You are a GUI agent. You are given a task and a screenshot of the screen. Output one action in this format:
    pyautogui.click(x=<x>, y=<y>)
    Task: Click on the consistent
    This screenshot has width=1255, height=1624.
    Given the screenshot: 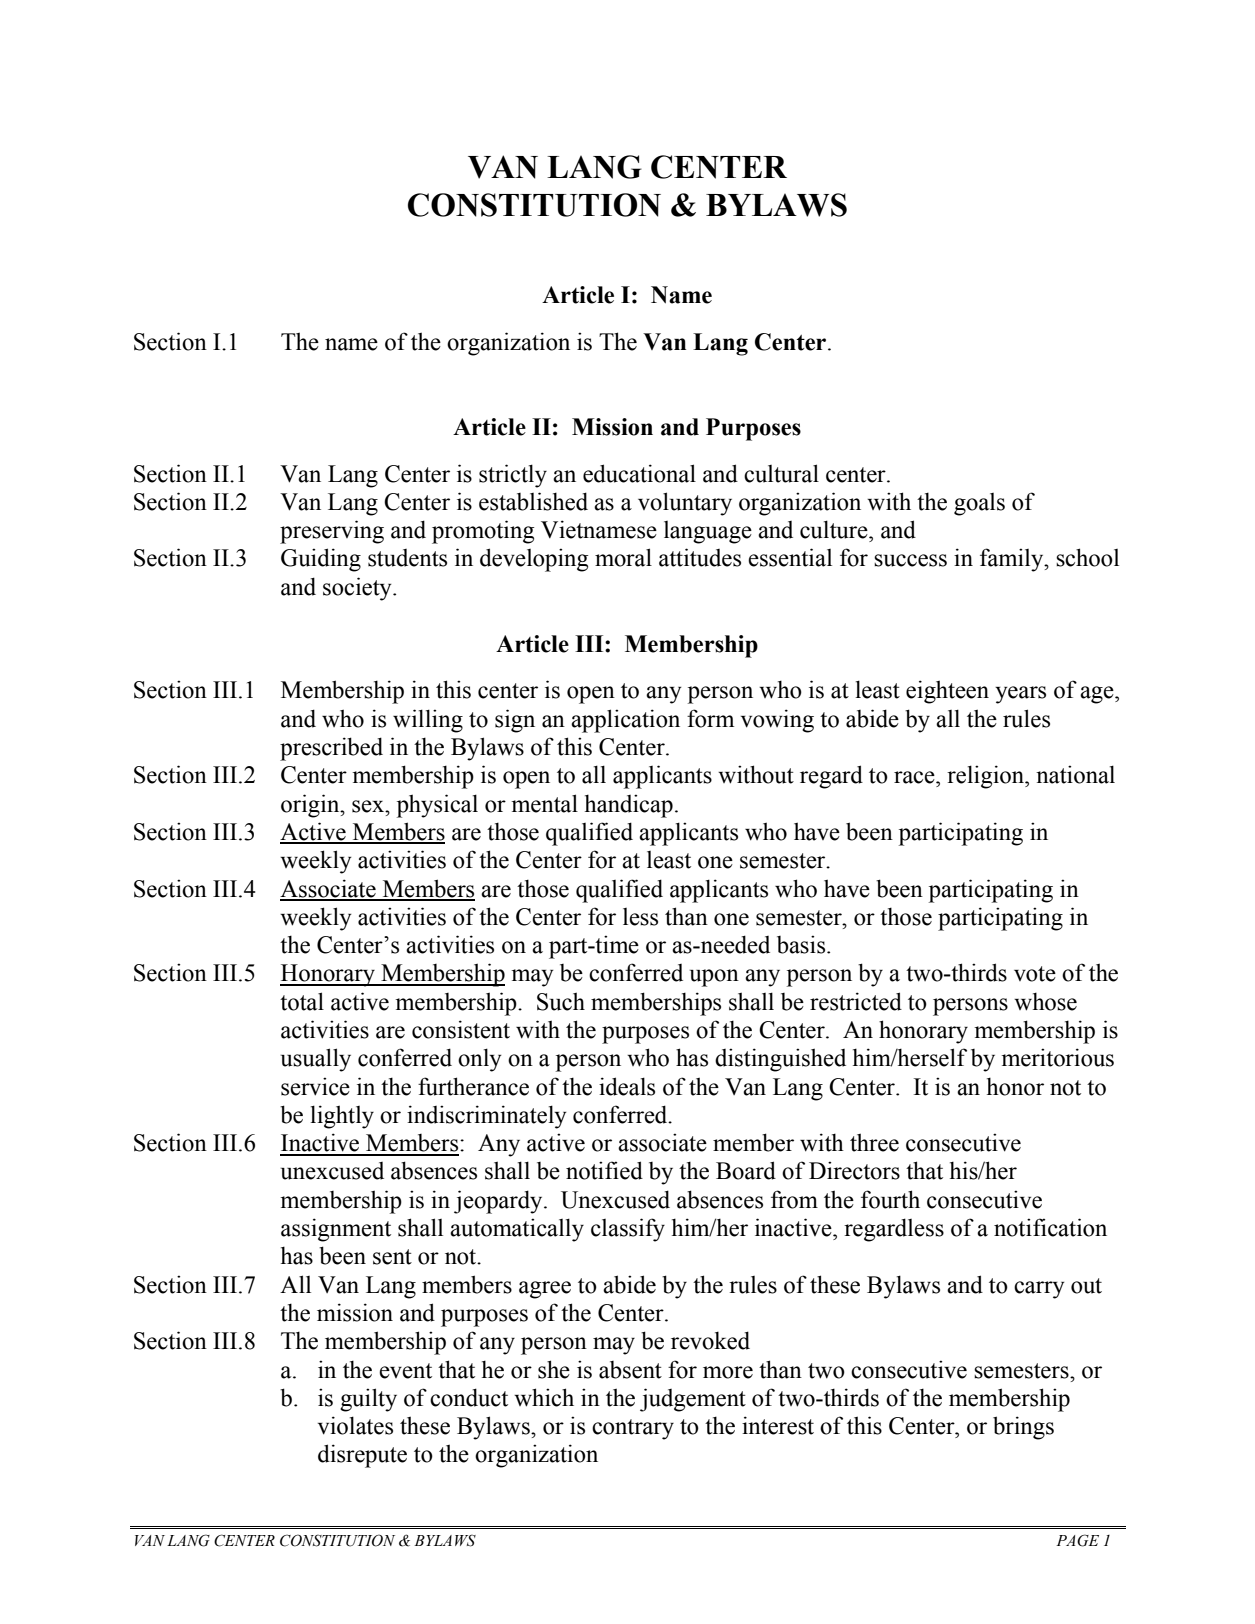 What is the action you would take?
    pyautogui.click(x=461, y=1029)
